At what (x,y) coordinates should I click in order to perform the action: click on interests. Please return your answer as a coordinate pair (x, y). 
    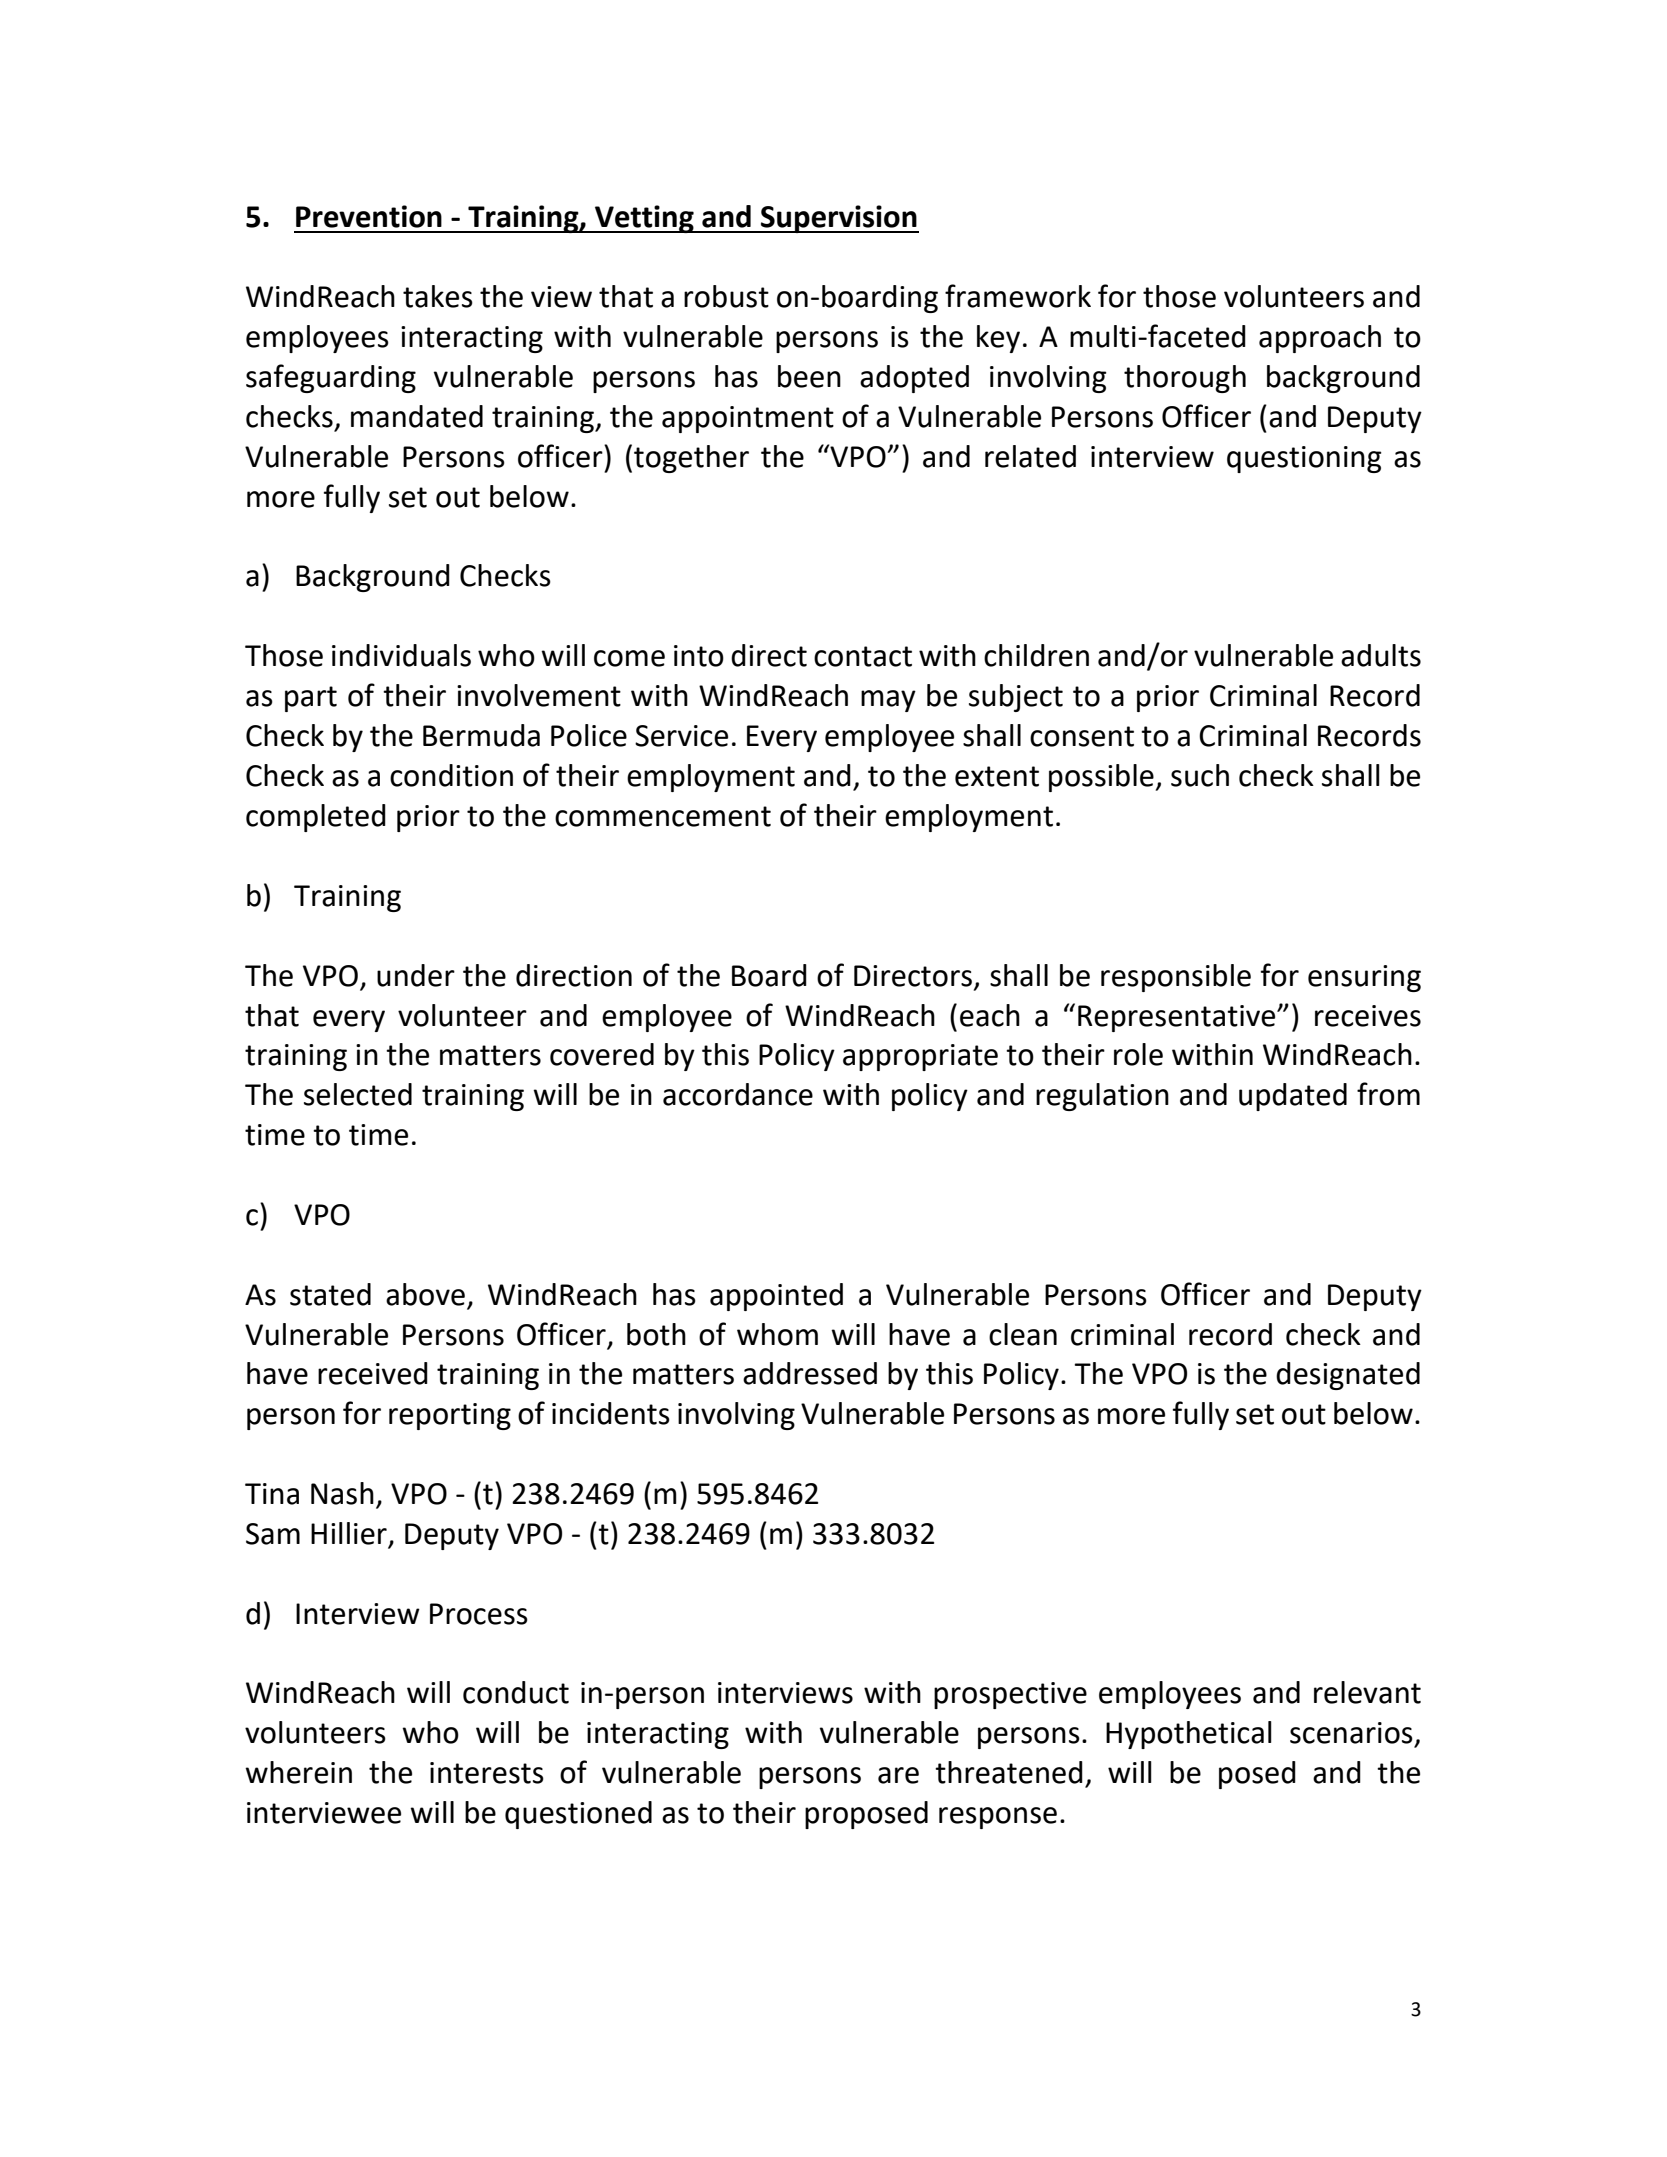
    Looking at the image, I should click on (487, 1773).
